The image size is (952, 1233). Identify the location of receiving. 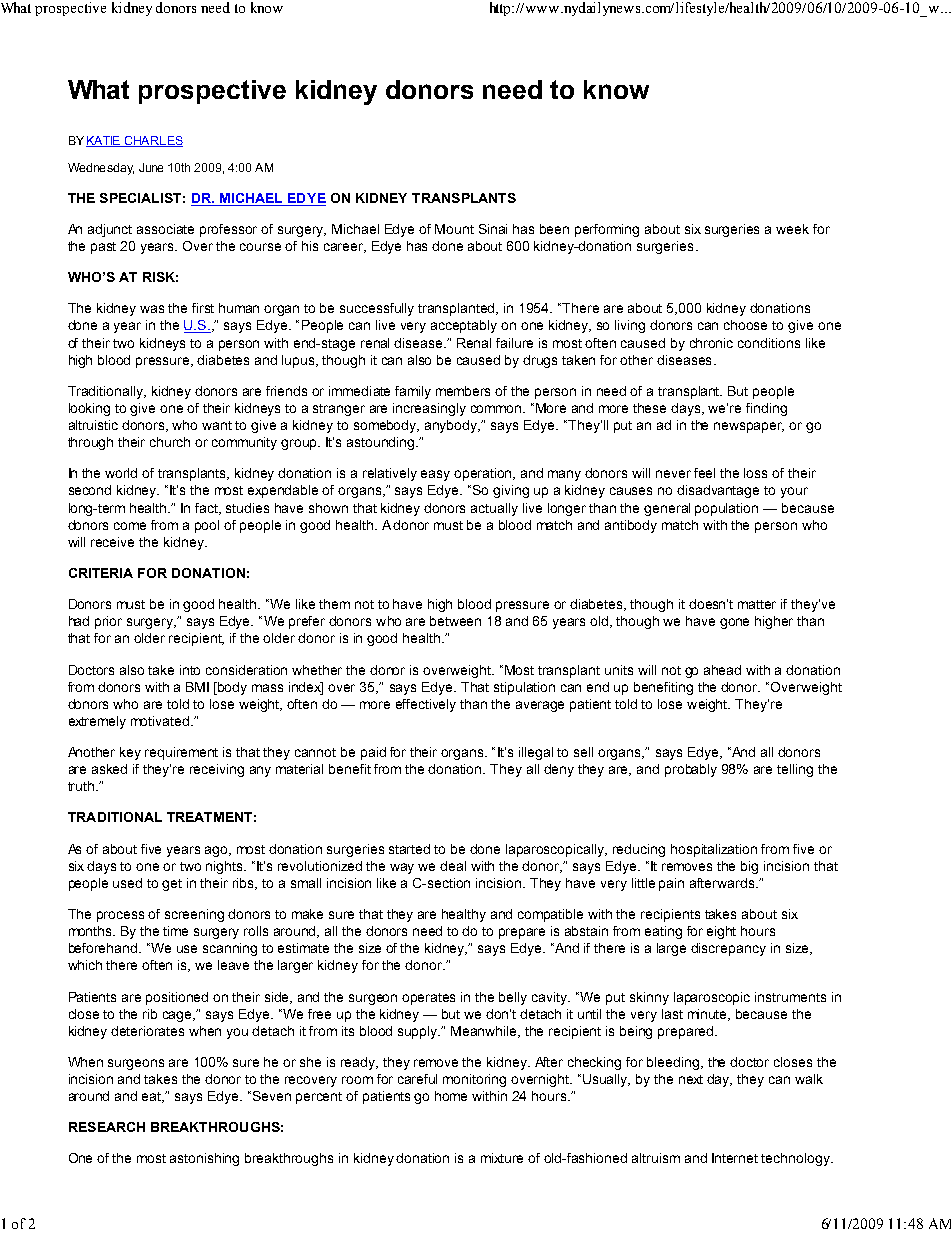
(217, 770).
